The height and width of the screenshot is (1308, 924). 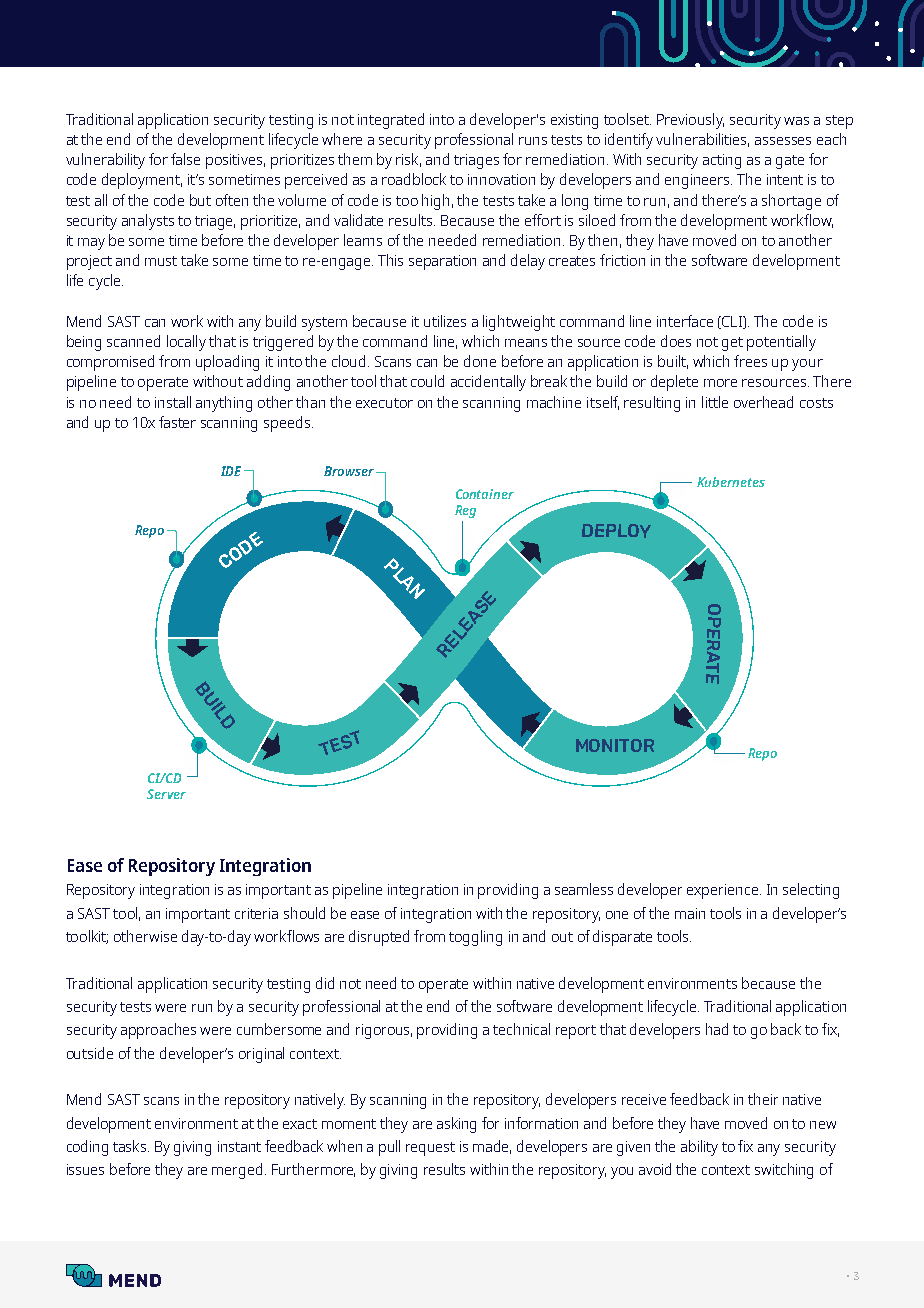 What do you see at coordinates (185, 159) in the screenshot?
I see `false` at bounding box center [185, 159].
